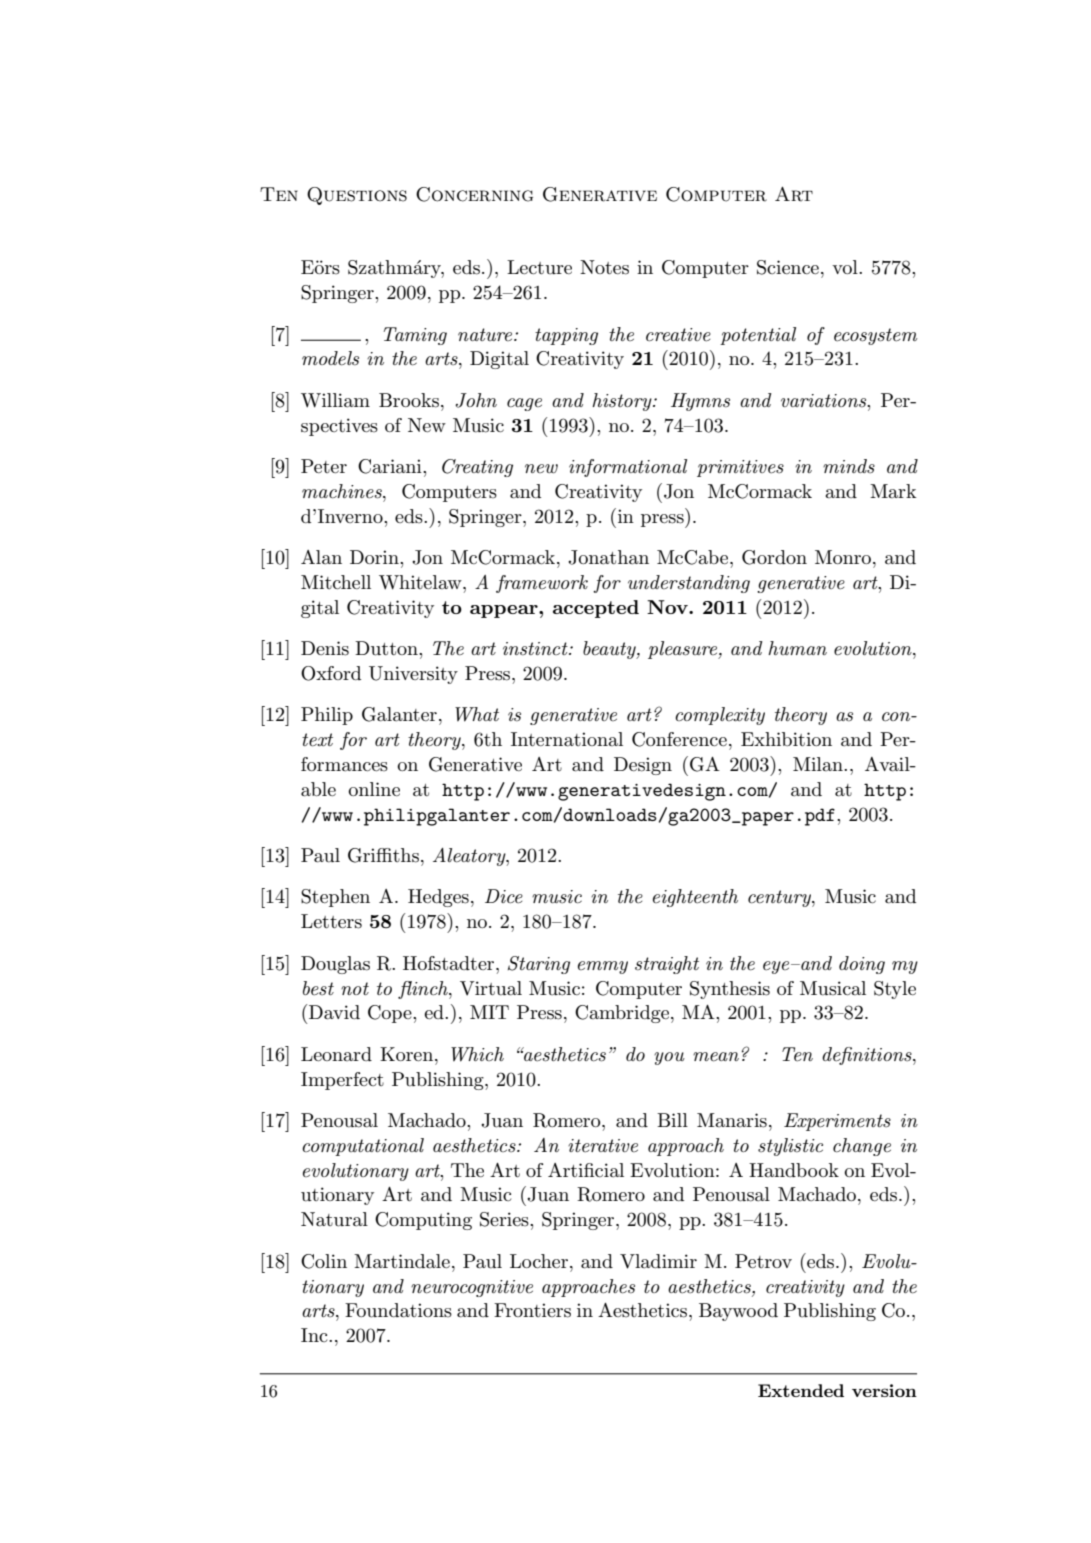 This screenshot has height=1543, width=1091. What do you see at coordinates (532, 1310) in the screenshot?
I see `Frontiers` at bounding box center [532, 1310].
